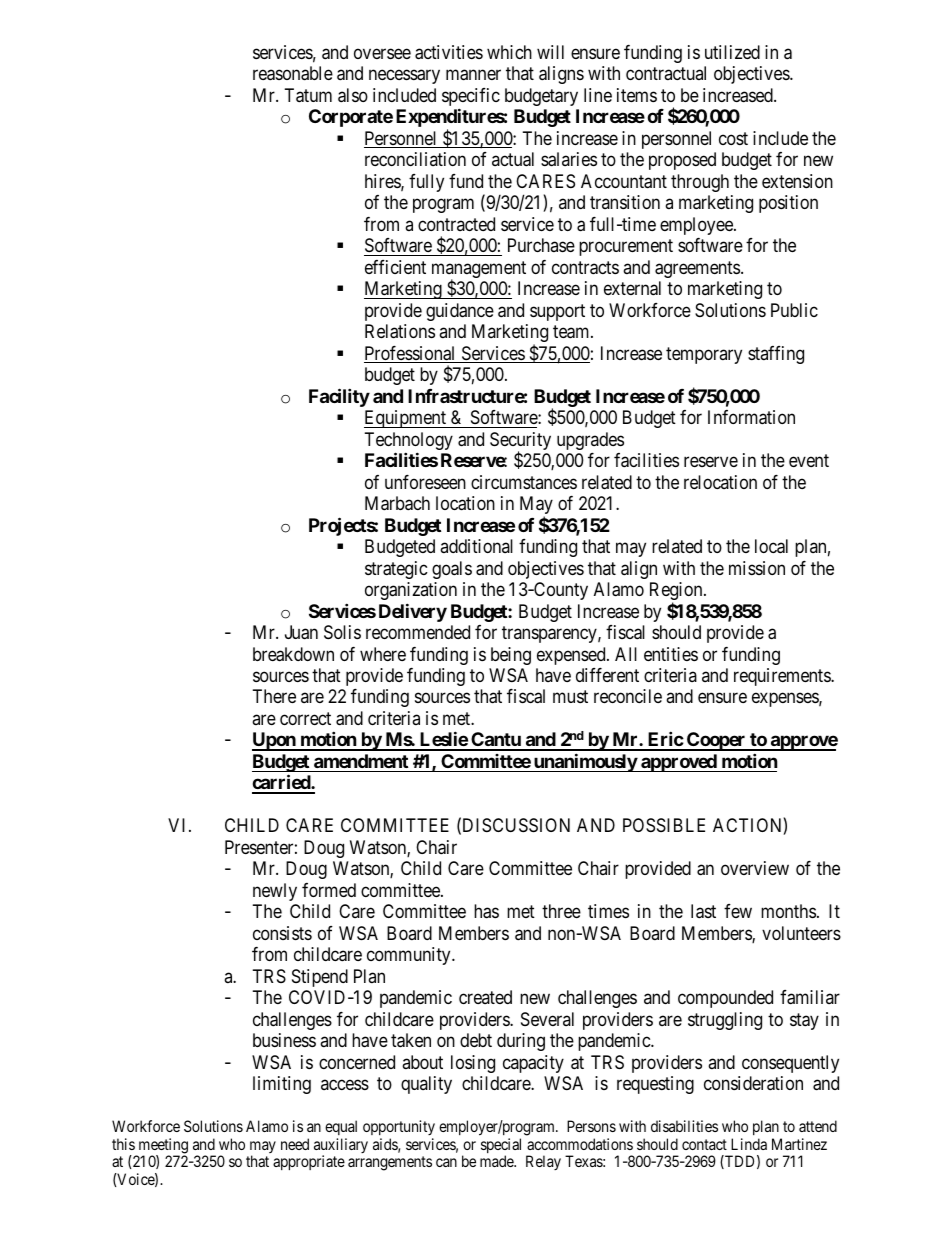 The width and height of the screenshot is (952, 1233). What do you see at coordinates (751, 417) in the screenshot?
I see `Information` at bounding box center [751, 417].
